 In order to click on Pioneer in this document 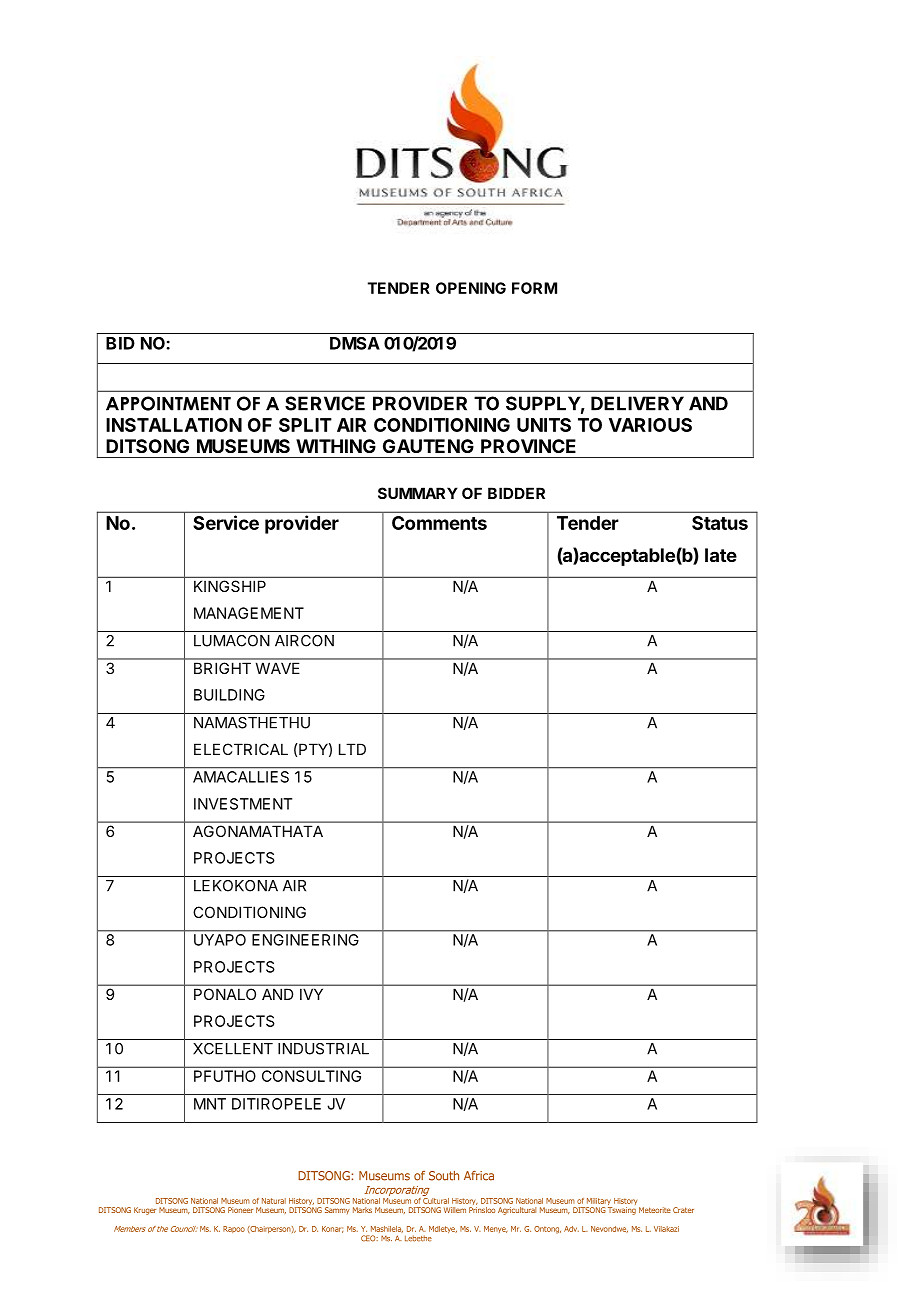, I will do `click(240, 1210)`.
